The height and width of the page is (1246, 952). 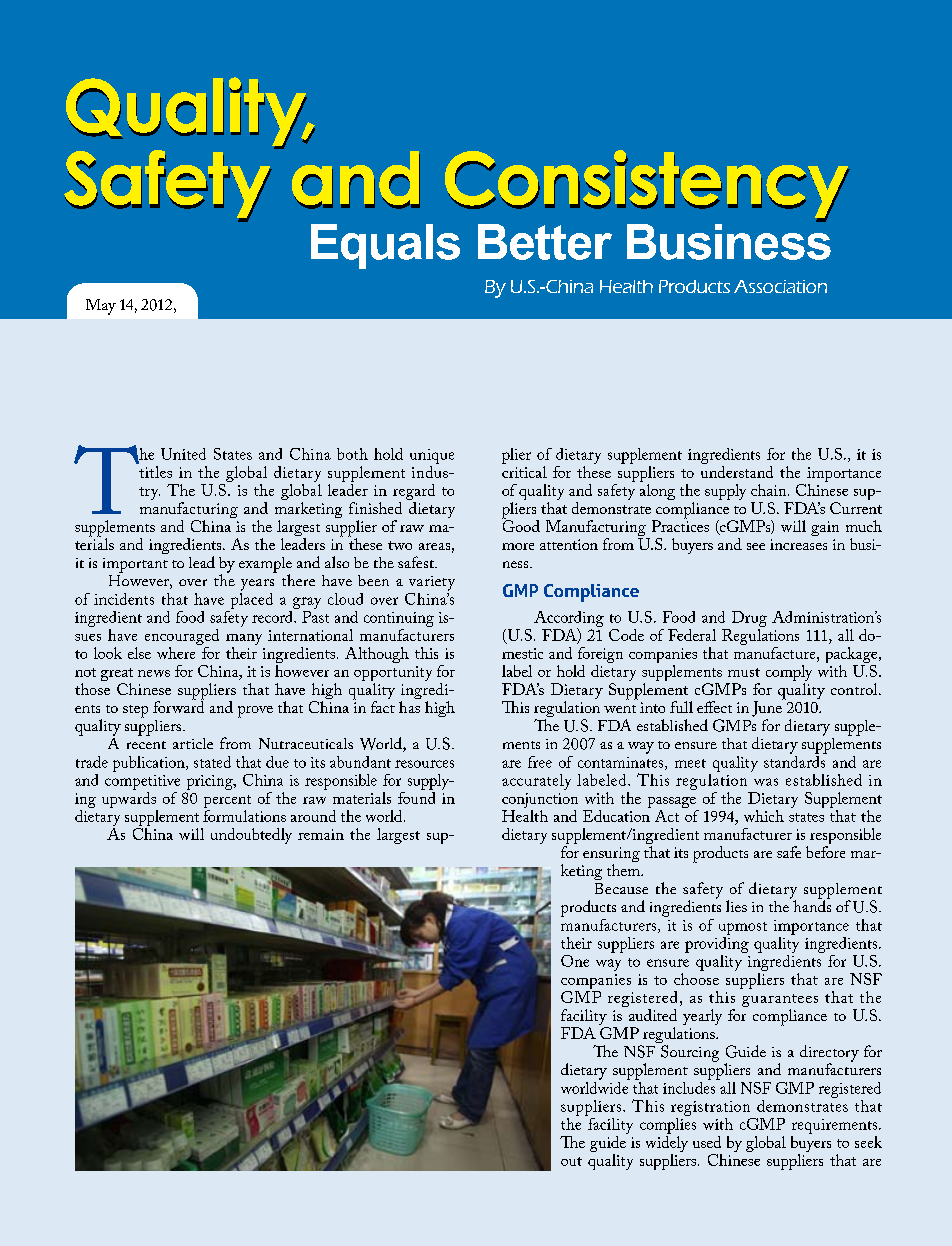 I want to click on out, so click(x=571, y=1161).
